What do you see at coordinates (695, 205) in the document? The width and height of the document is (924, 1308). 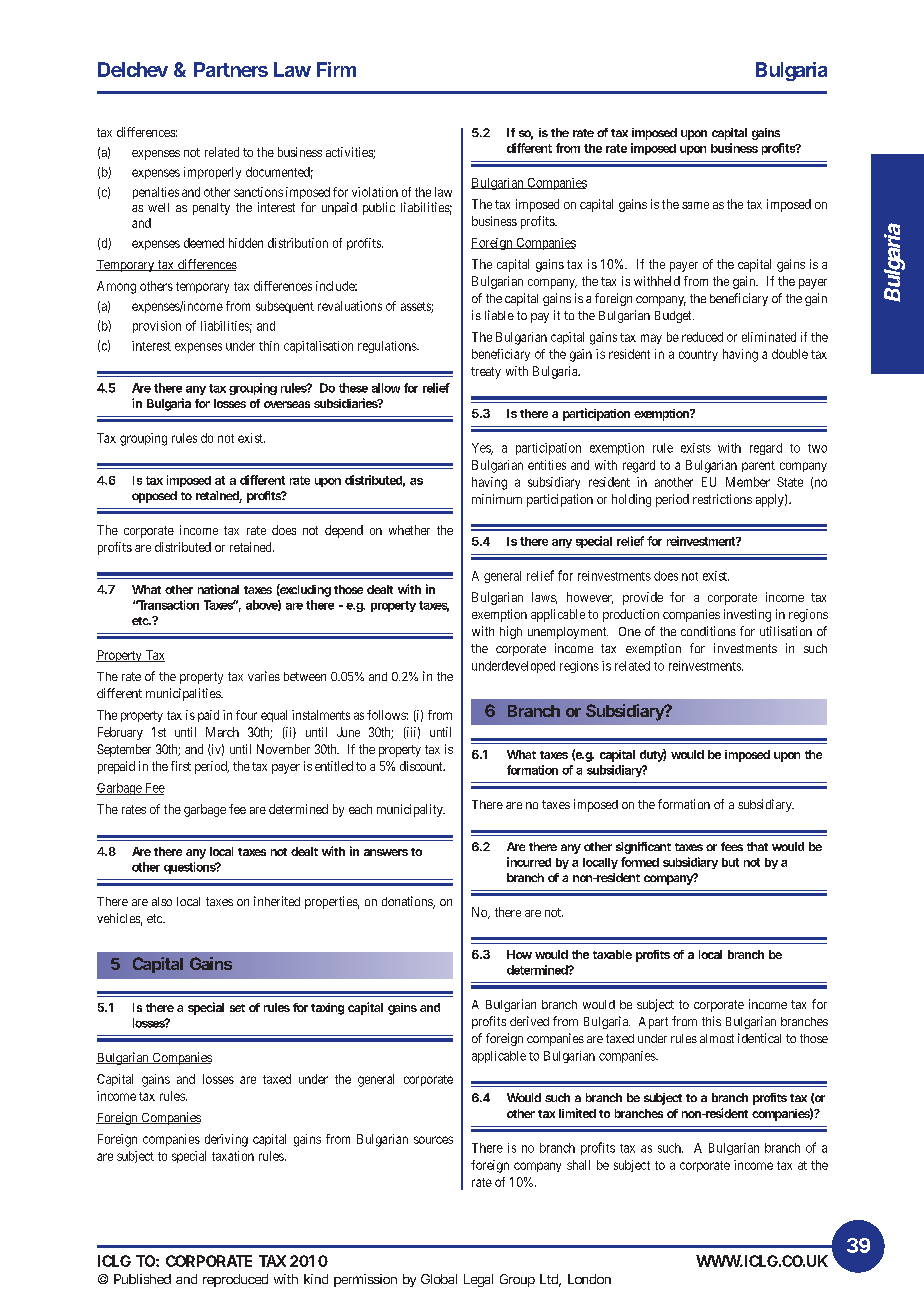 I see `same` at bounding box center [695, 205].
